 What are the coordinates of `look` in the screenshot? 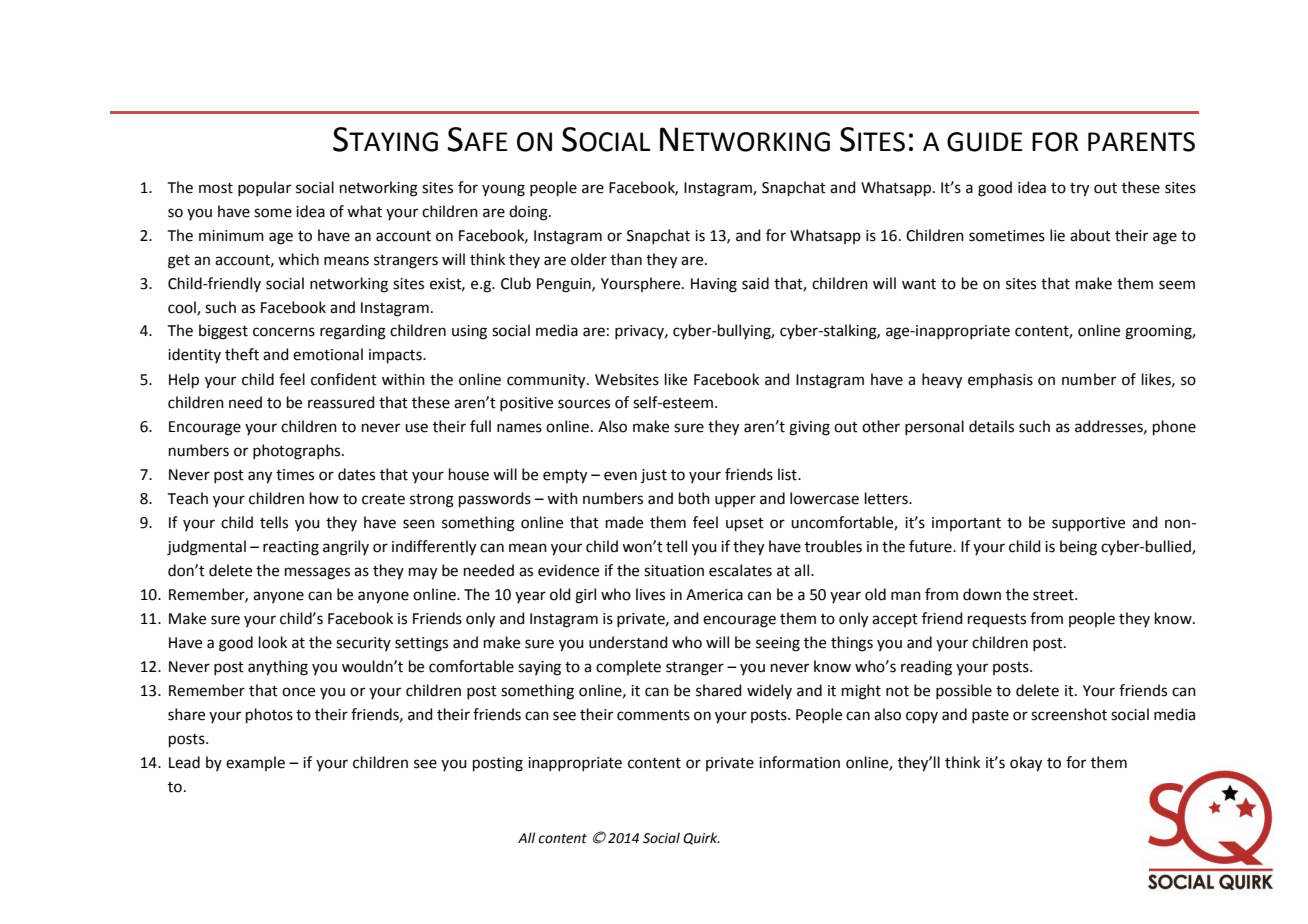 It's located at (273, 642).
